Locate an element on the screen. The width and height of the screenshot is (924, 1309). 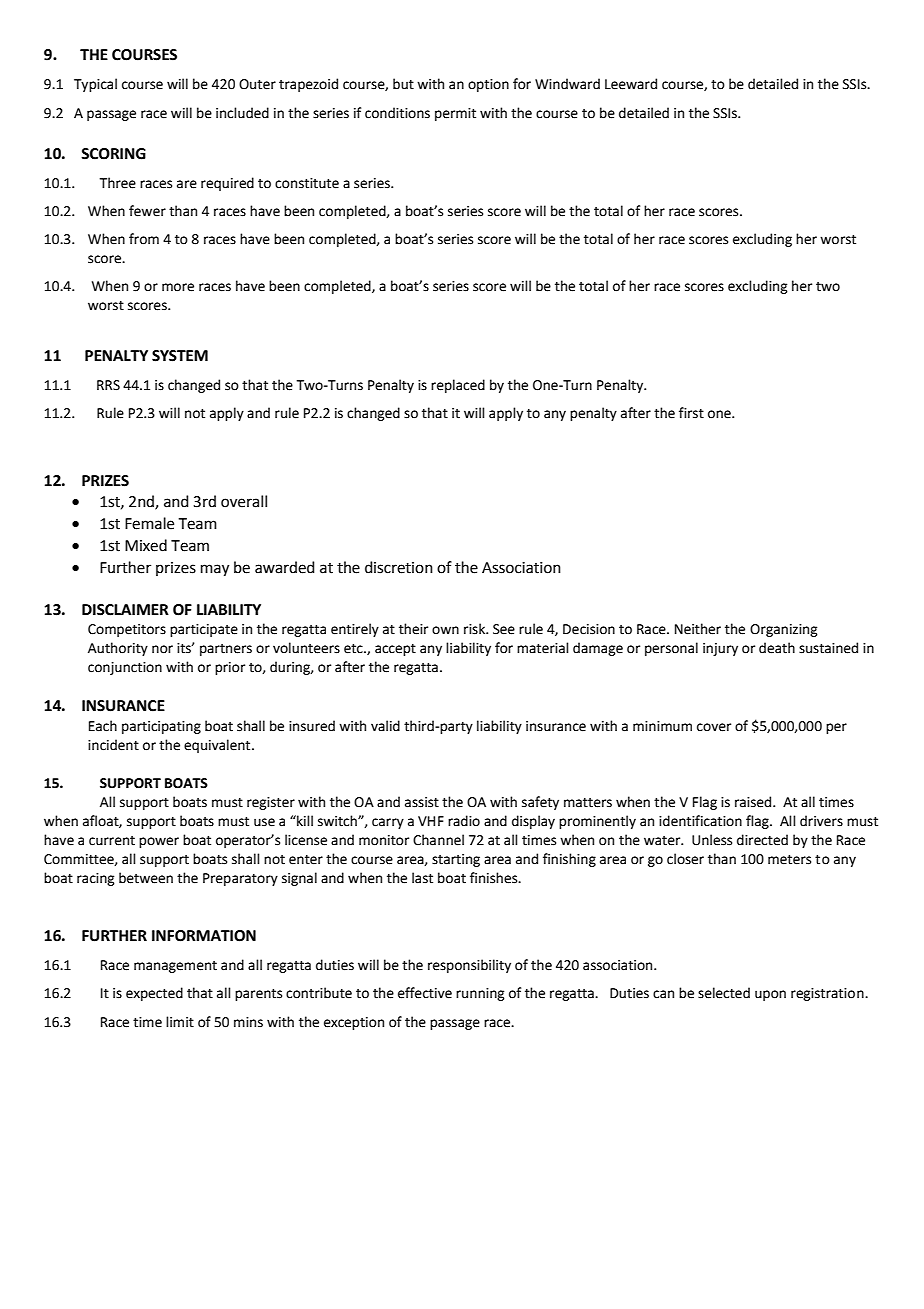
replaced is located at coordinates (458, 386).
